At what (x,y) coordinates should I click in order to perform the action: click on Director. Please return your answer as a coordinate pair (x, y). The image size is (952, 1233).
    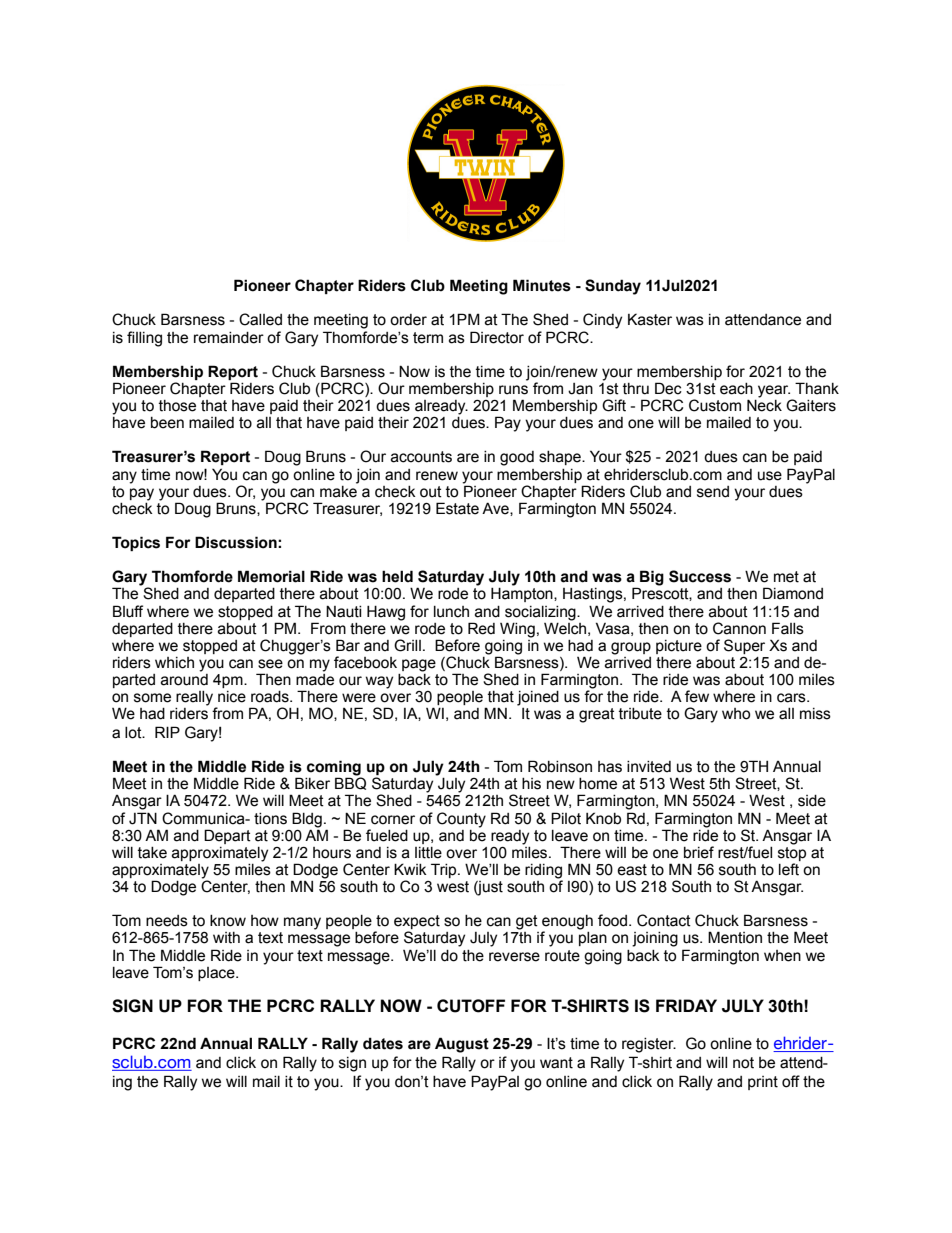
    Looking at the image, I should click on (497, 337).
